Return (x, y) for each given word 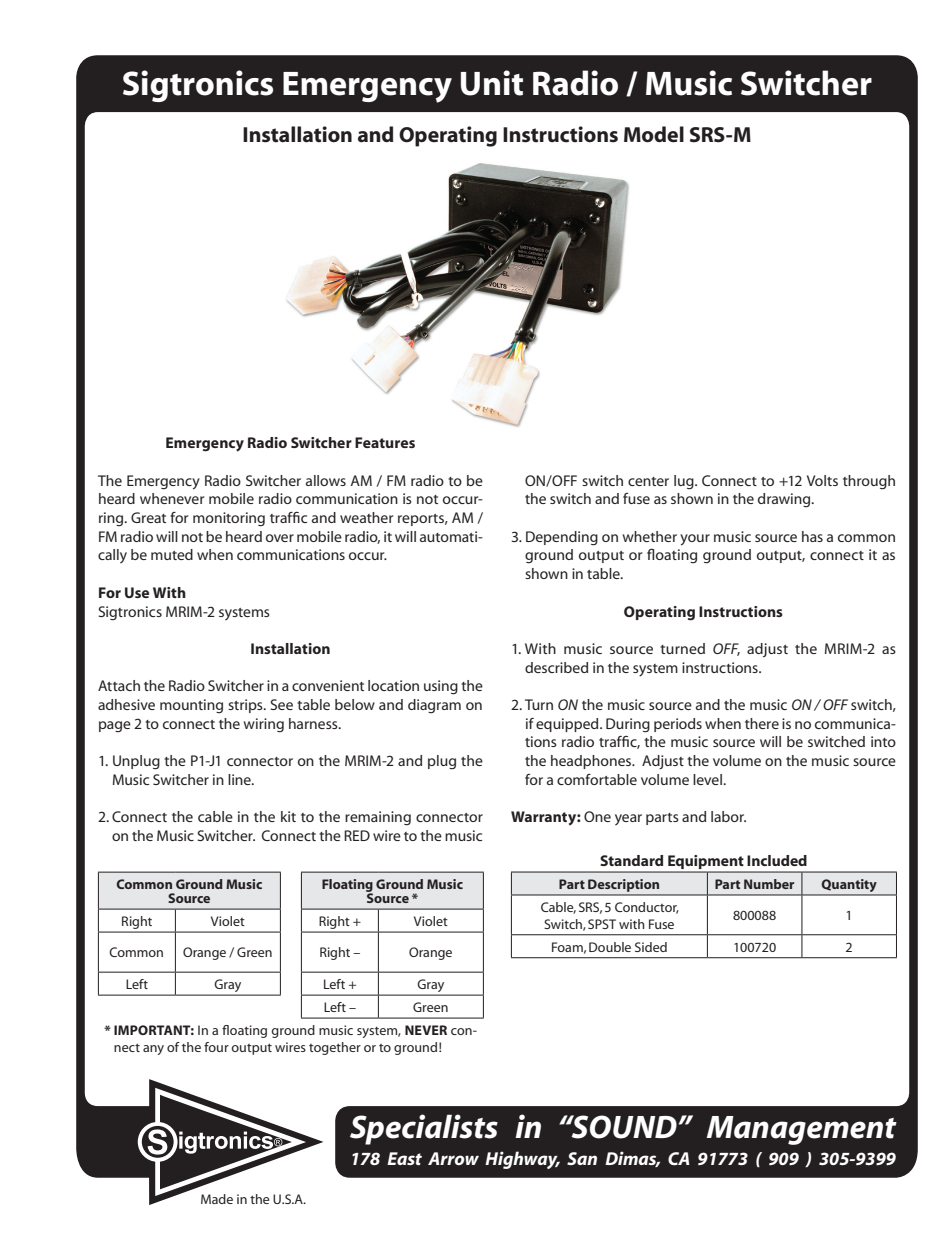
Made (217, 1199)
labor (728, 816)
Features (385, 442)
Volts (822, 480)
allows (326, 480)
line (240, 779)
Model (654, 134)
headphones (592, 762)
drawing (785, 500)
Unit (492, 83)
